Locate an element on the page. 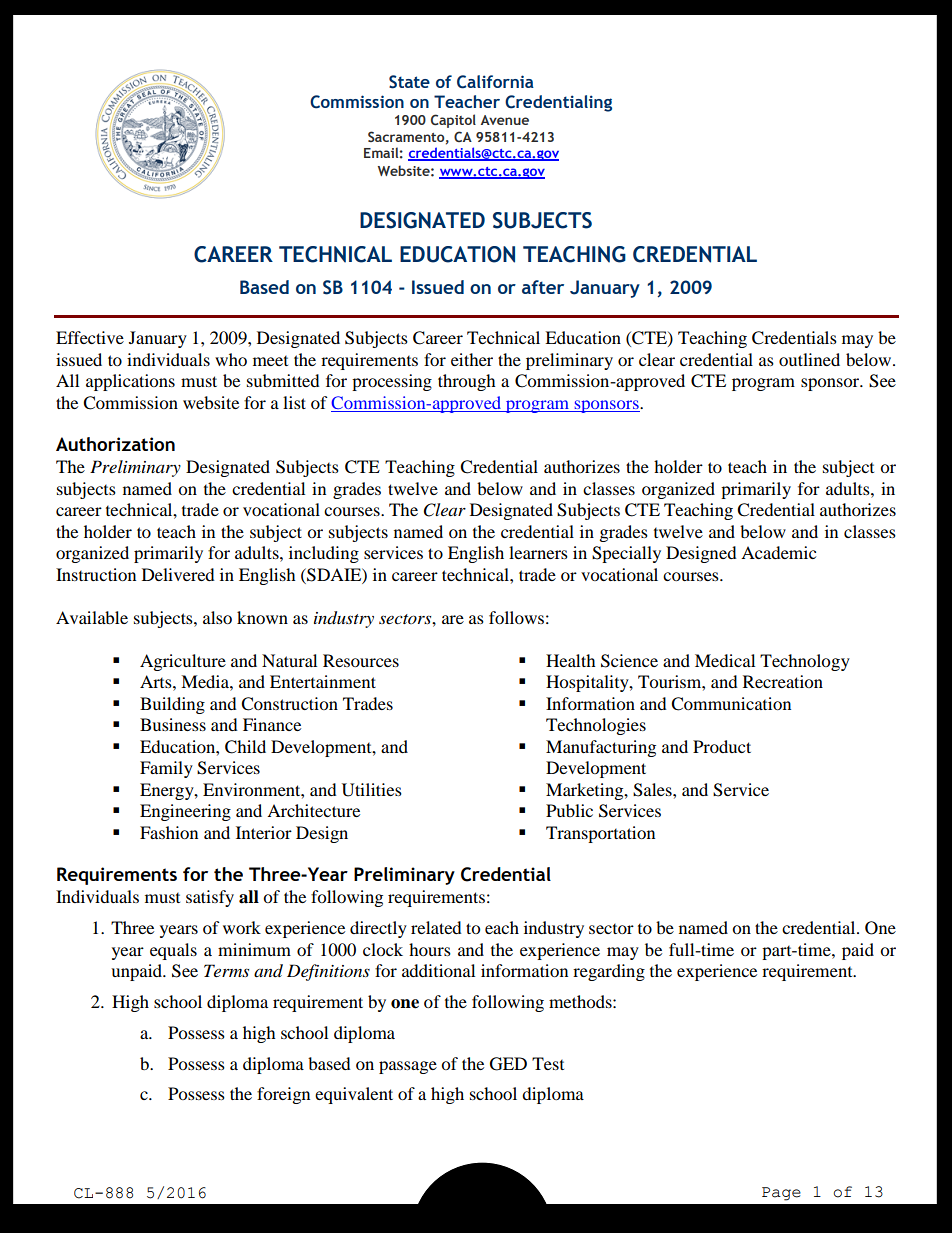  learners is located at coordinates (538, 552).
